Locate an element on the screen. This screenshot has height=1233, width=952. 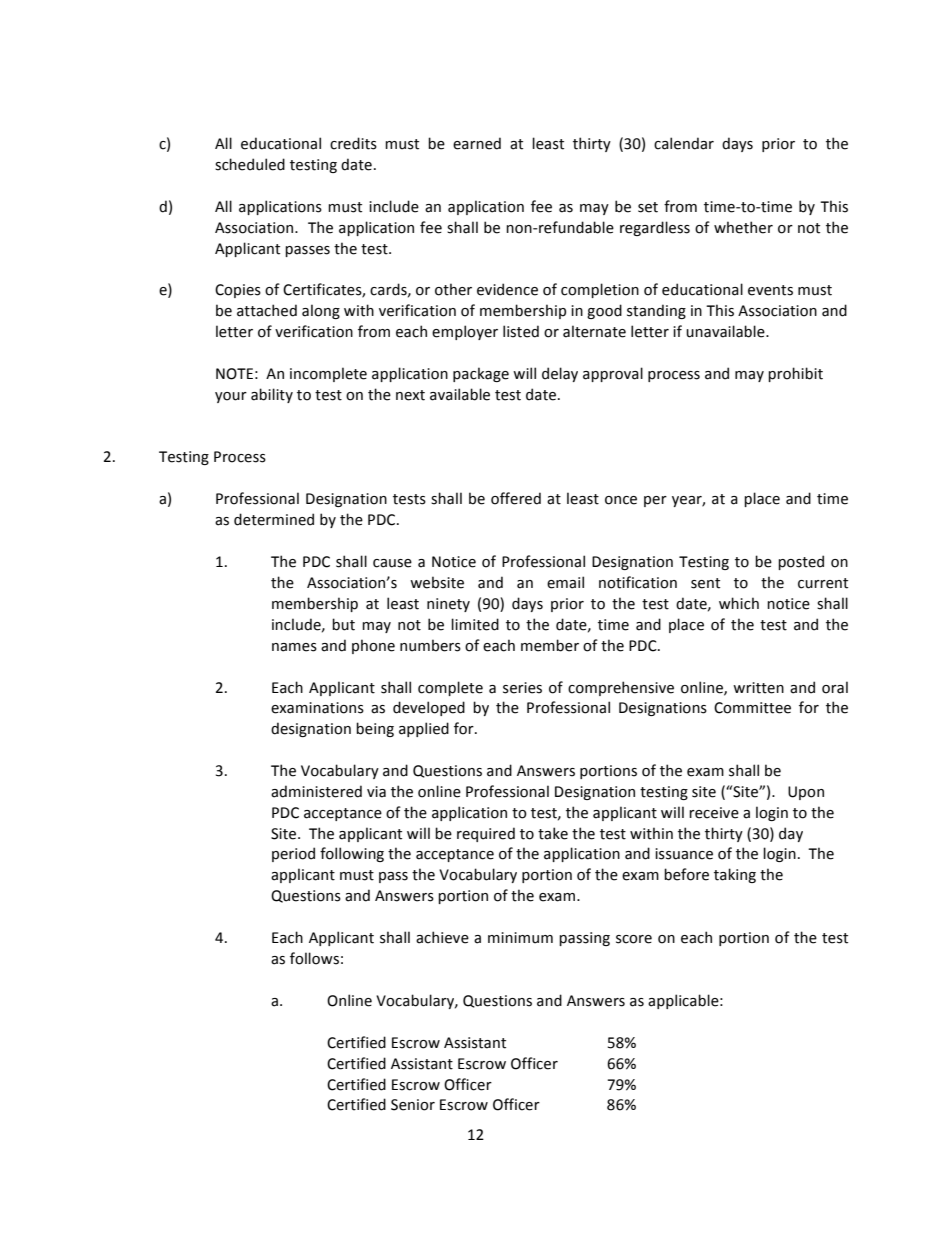
prohibit is located at coordinates (795, 374).
